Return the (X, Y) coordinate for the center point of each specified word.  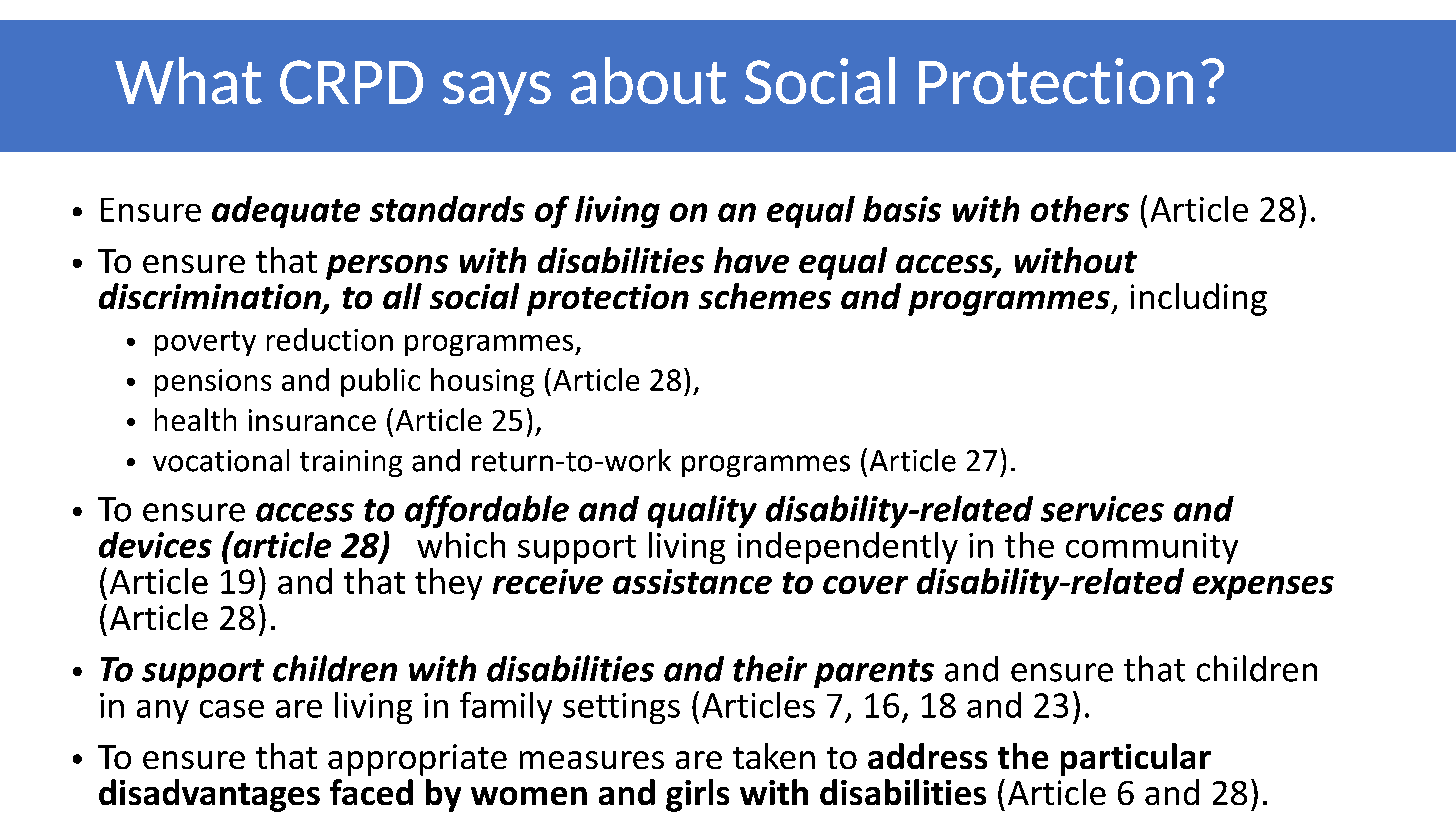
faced (371, 792)
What (188, 80)
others (1080, 209)
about (648, 80)
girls (697, 795)
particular (1136, 759)
